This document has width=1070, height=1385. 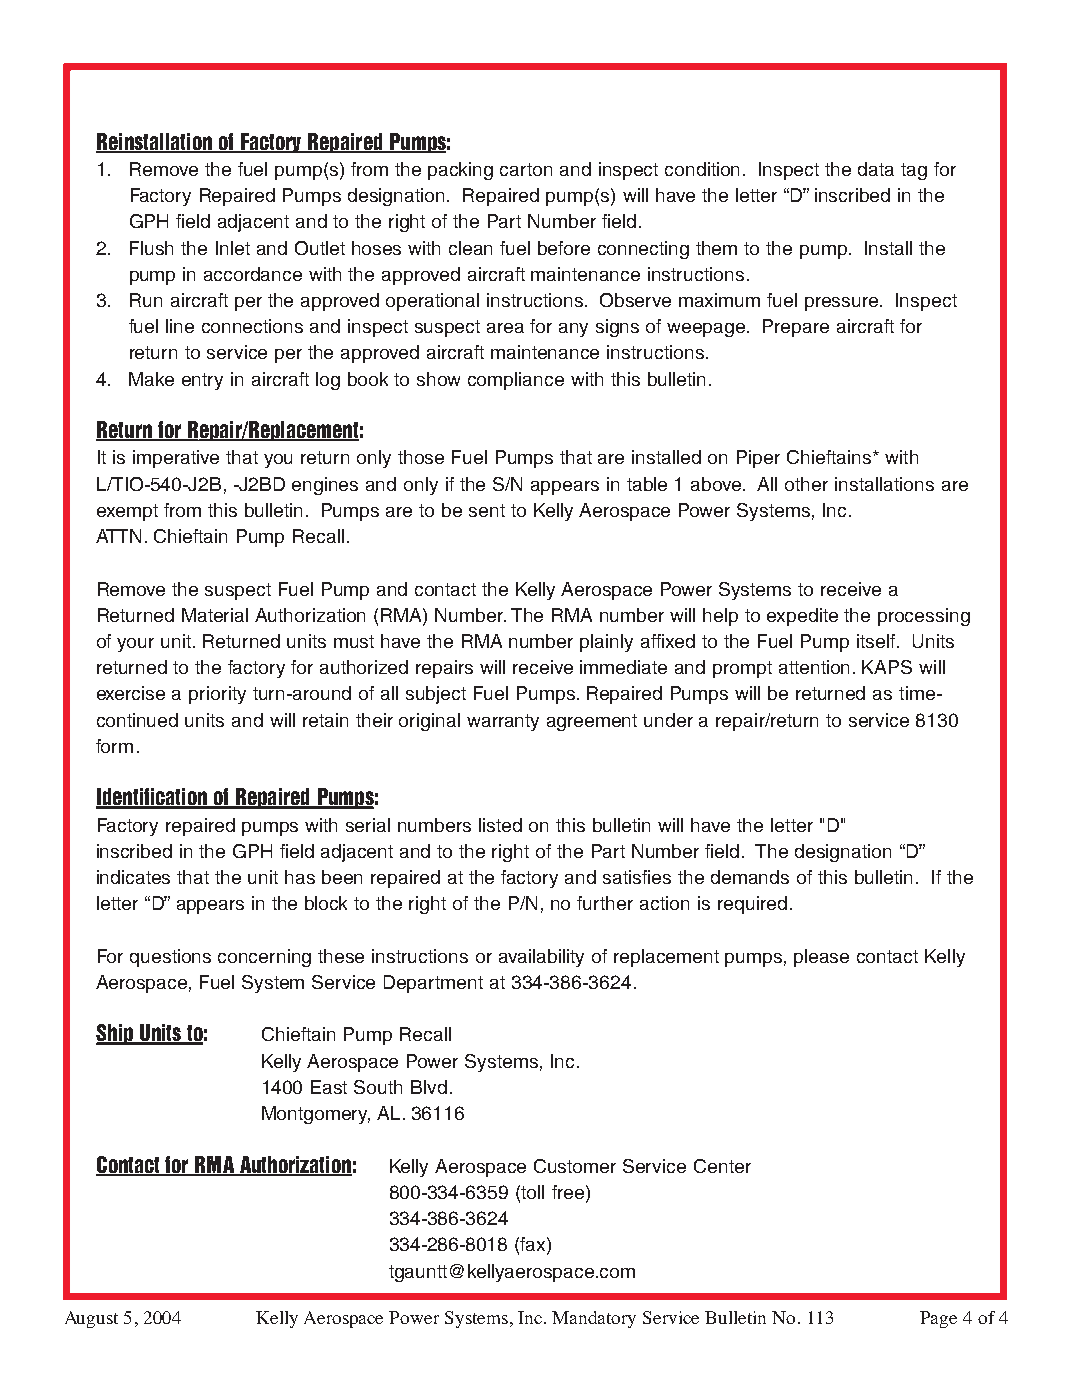 What do you see at coordinates (722, 1166) in the document?
I see `Center` at bounding box center [722, 1166].
